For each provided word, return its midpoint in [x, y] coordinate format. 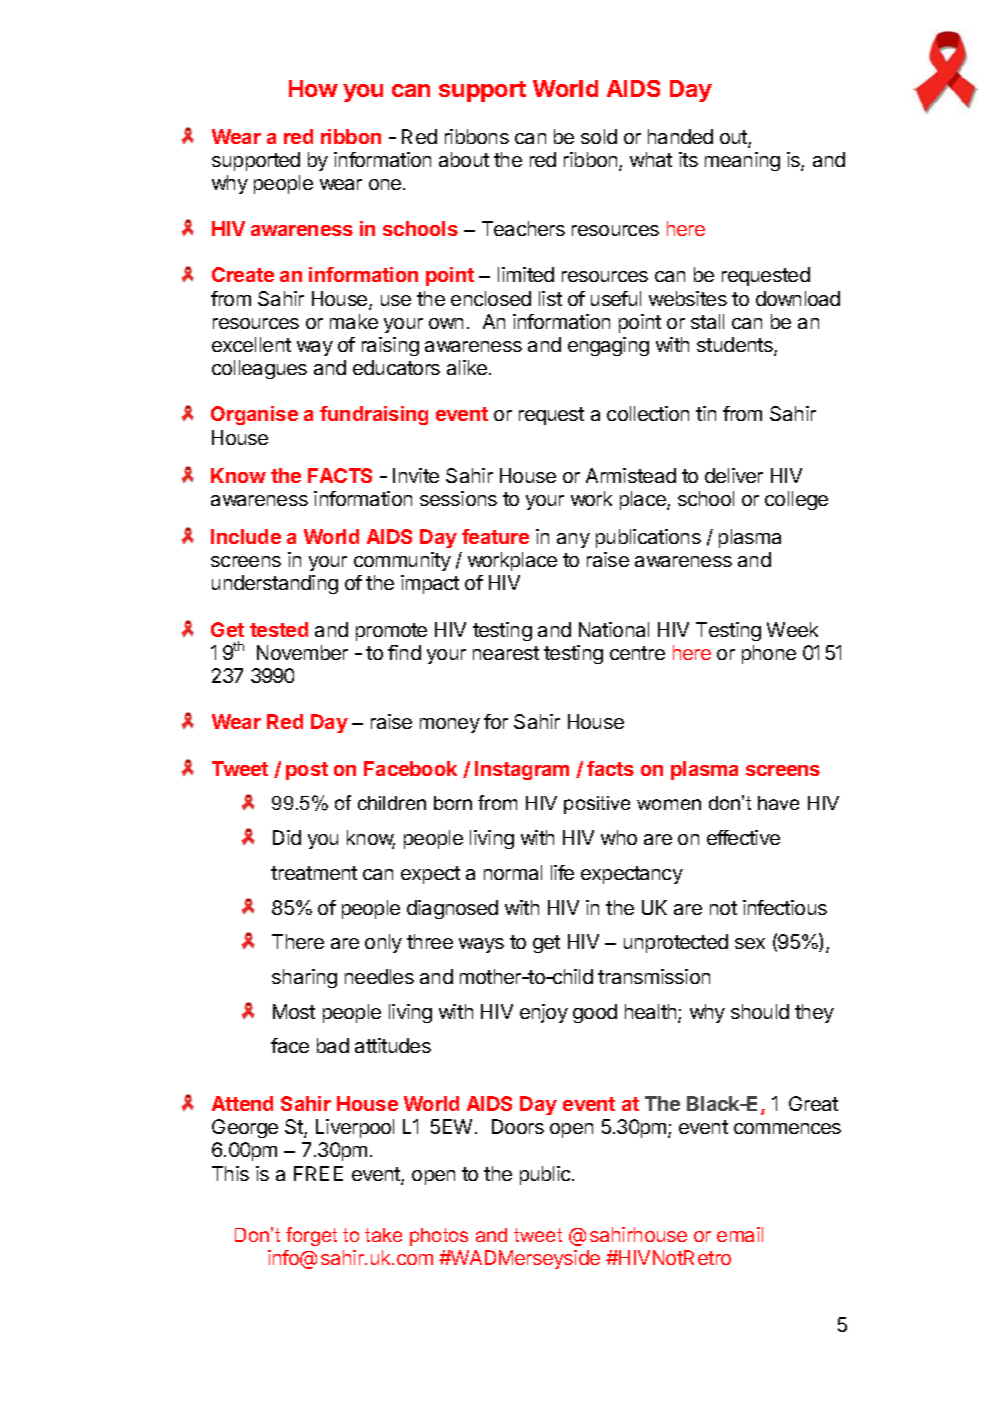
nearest [506, 653]
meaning [742, 161]
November [302, 652]
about [464, 159]
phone [769, 654]
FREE [318, 1173]
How [313, 88]
